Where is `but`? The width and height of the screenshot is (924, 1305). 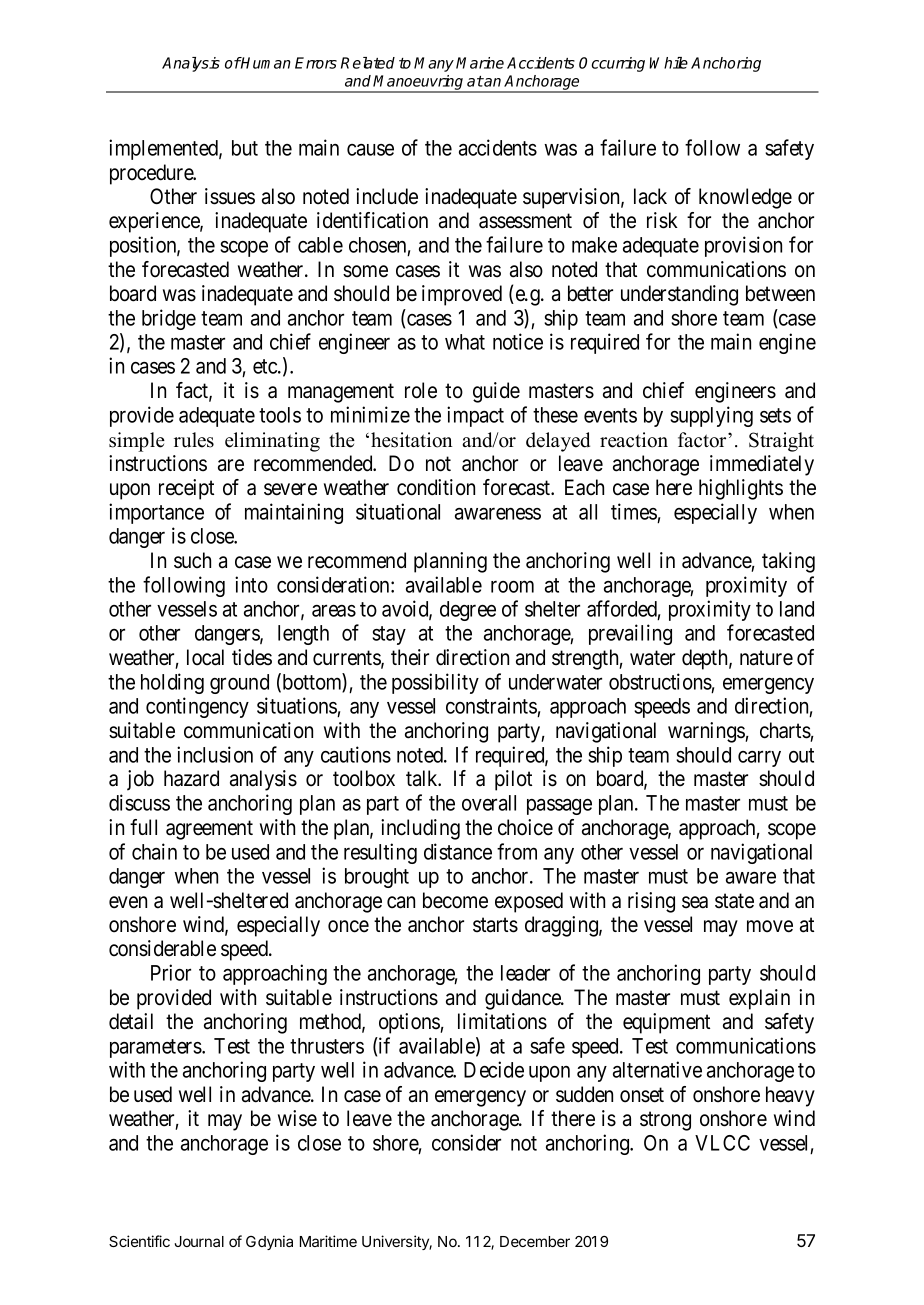
but is located at coordinates (245, 148).
